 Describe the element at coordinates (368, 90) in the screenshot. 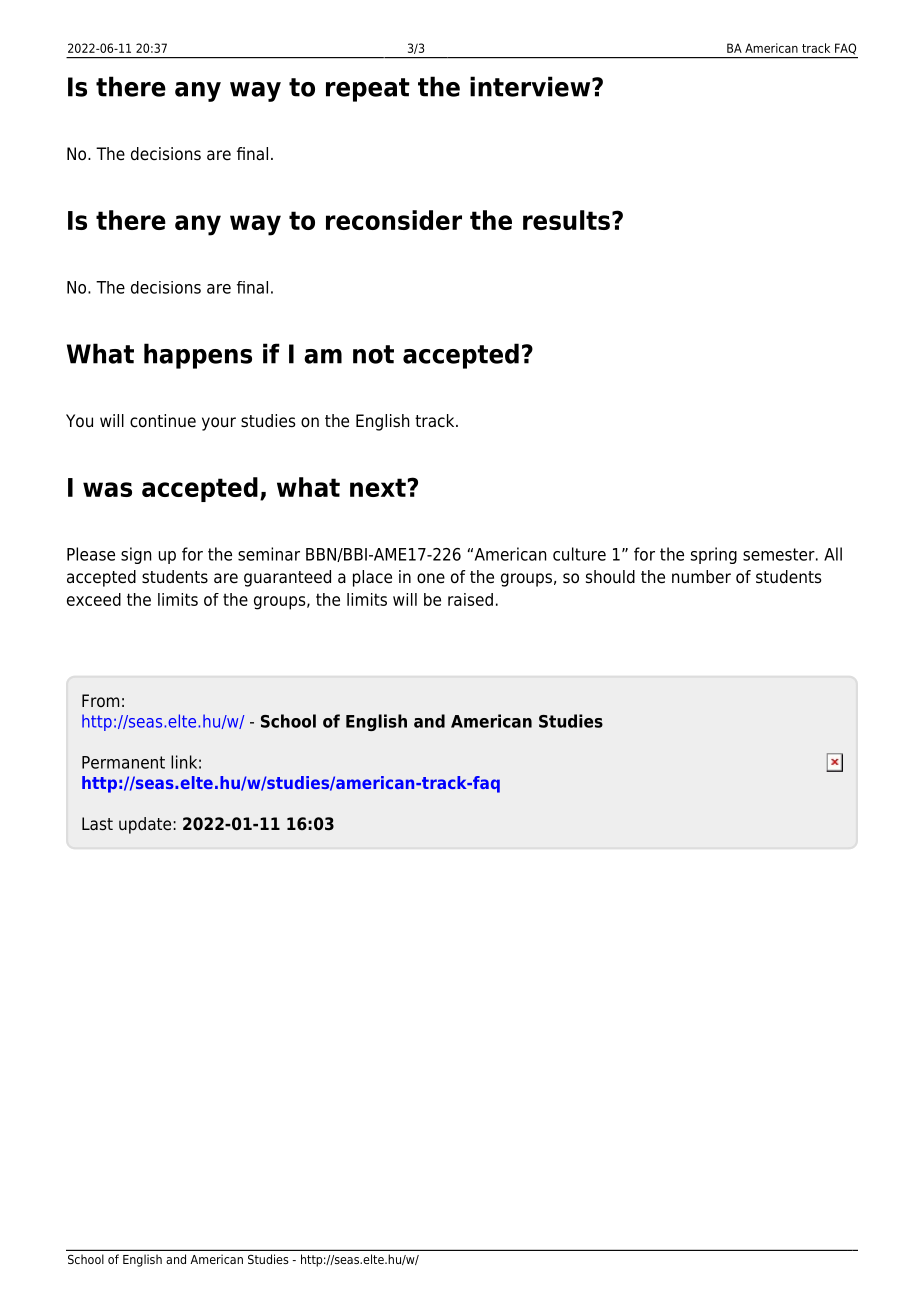

I see `repeat` at that location.
